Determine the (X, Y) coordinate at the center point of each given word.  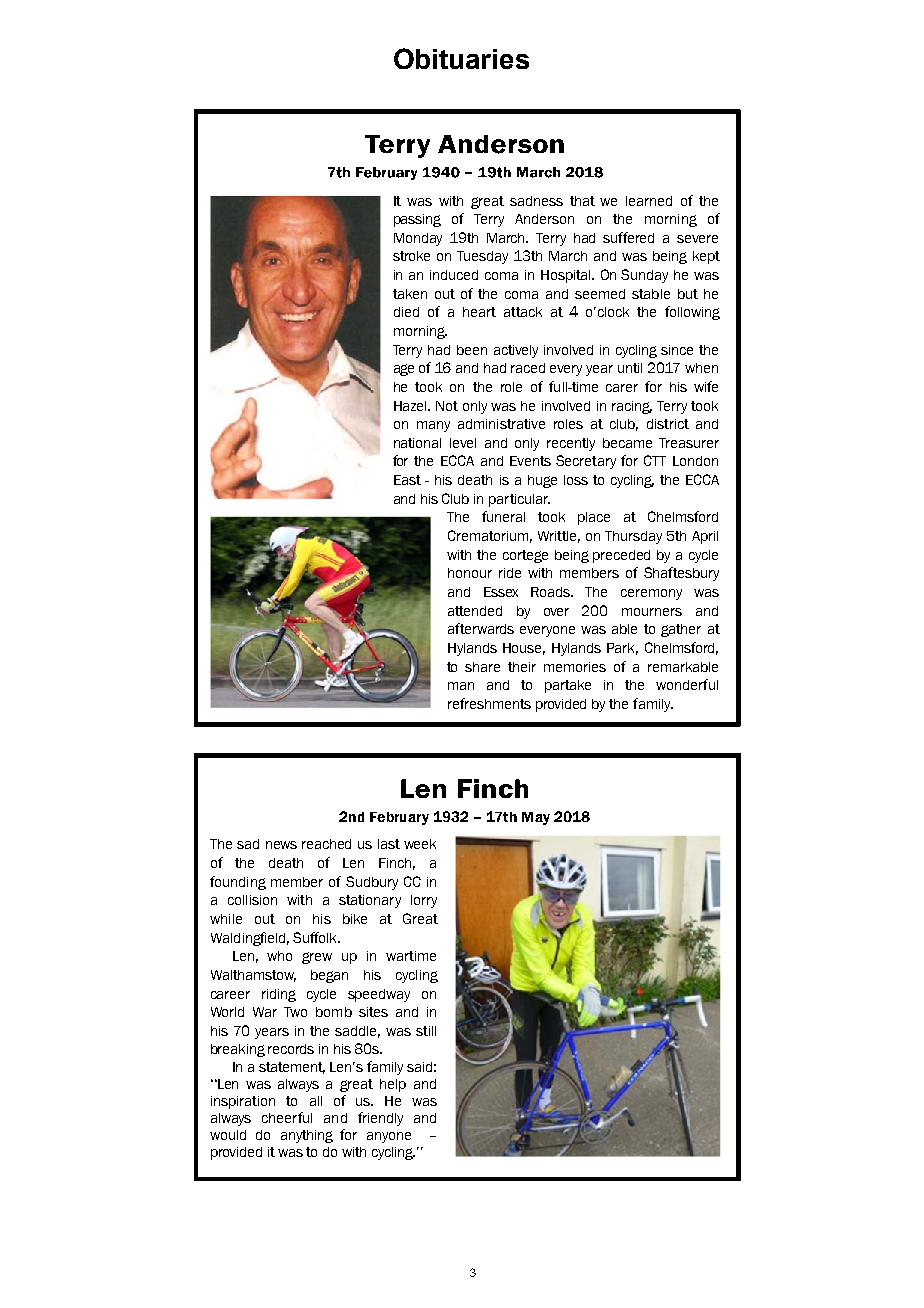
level (463, 443)
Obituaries (461, 58)
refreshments (489, 703)
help (393, 1085)
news (281, 845)
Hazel (411, 406)
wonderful (687, 684)
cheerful (287, 1117)
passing (417, 220)
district (668, 424)
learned (649, 201)
